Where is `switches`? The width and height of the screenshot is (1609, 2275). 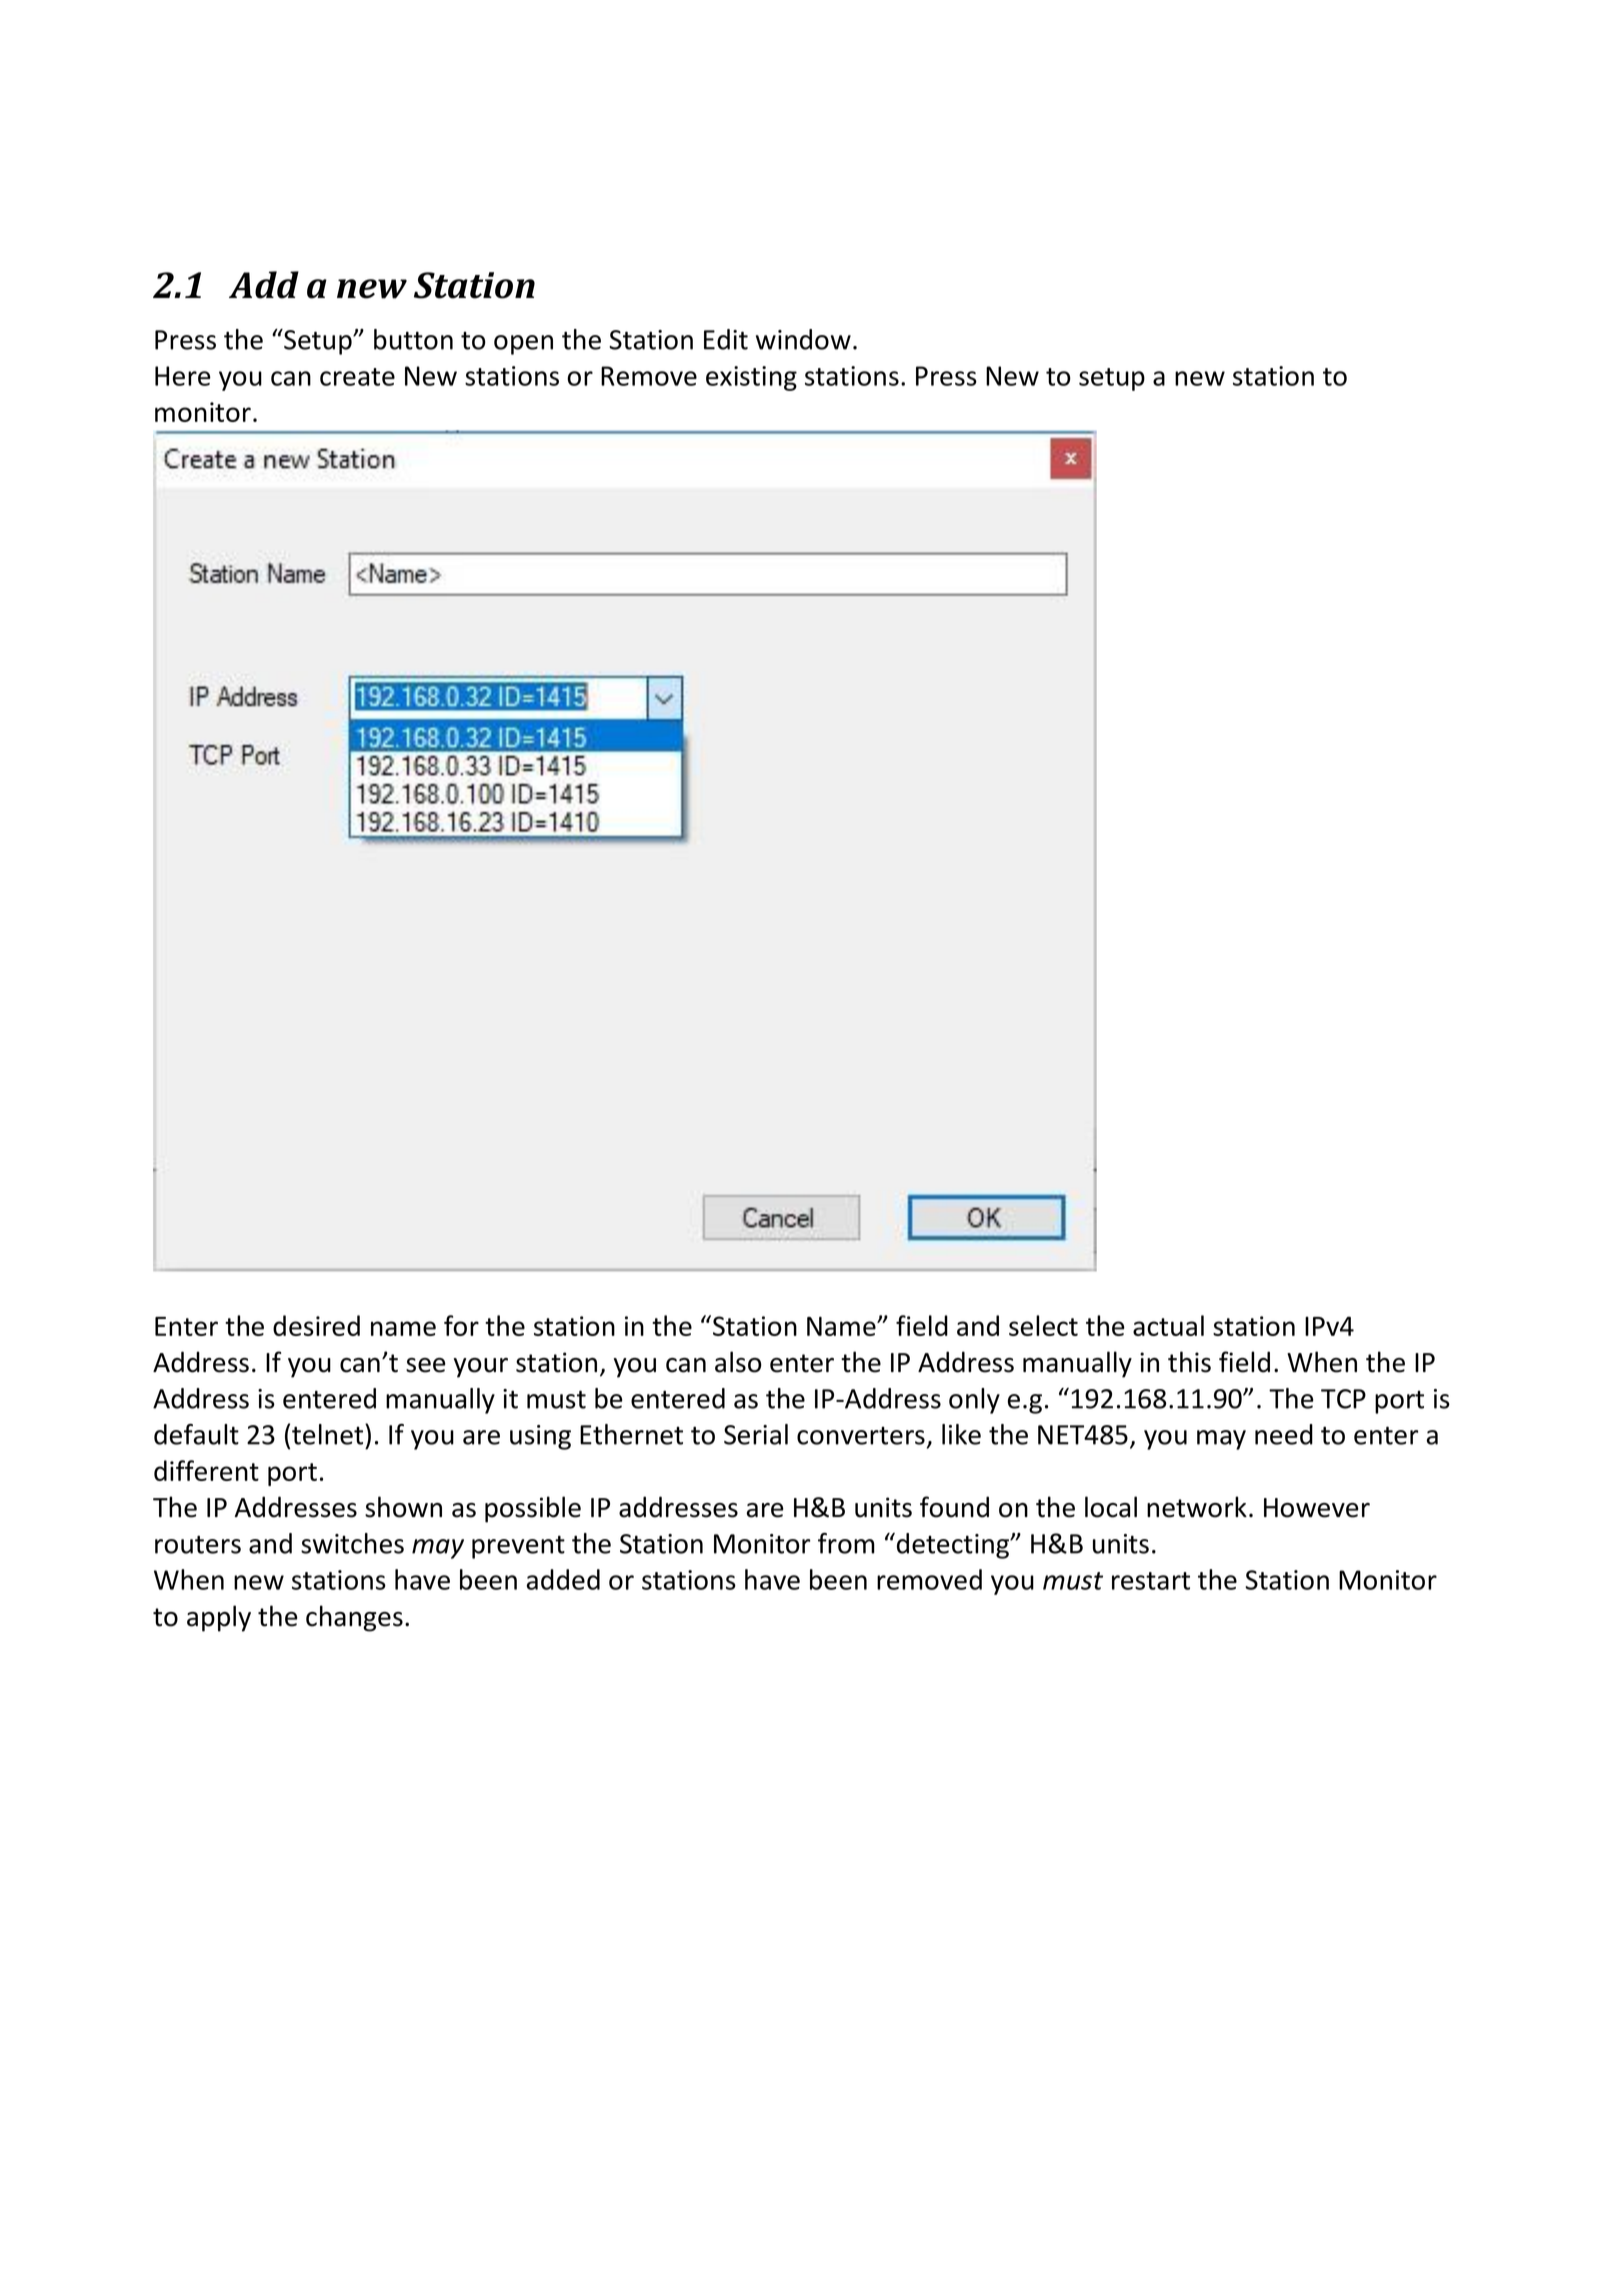
switches is located at coordinates (352, 1543).
